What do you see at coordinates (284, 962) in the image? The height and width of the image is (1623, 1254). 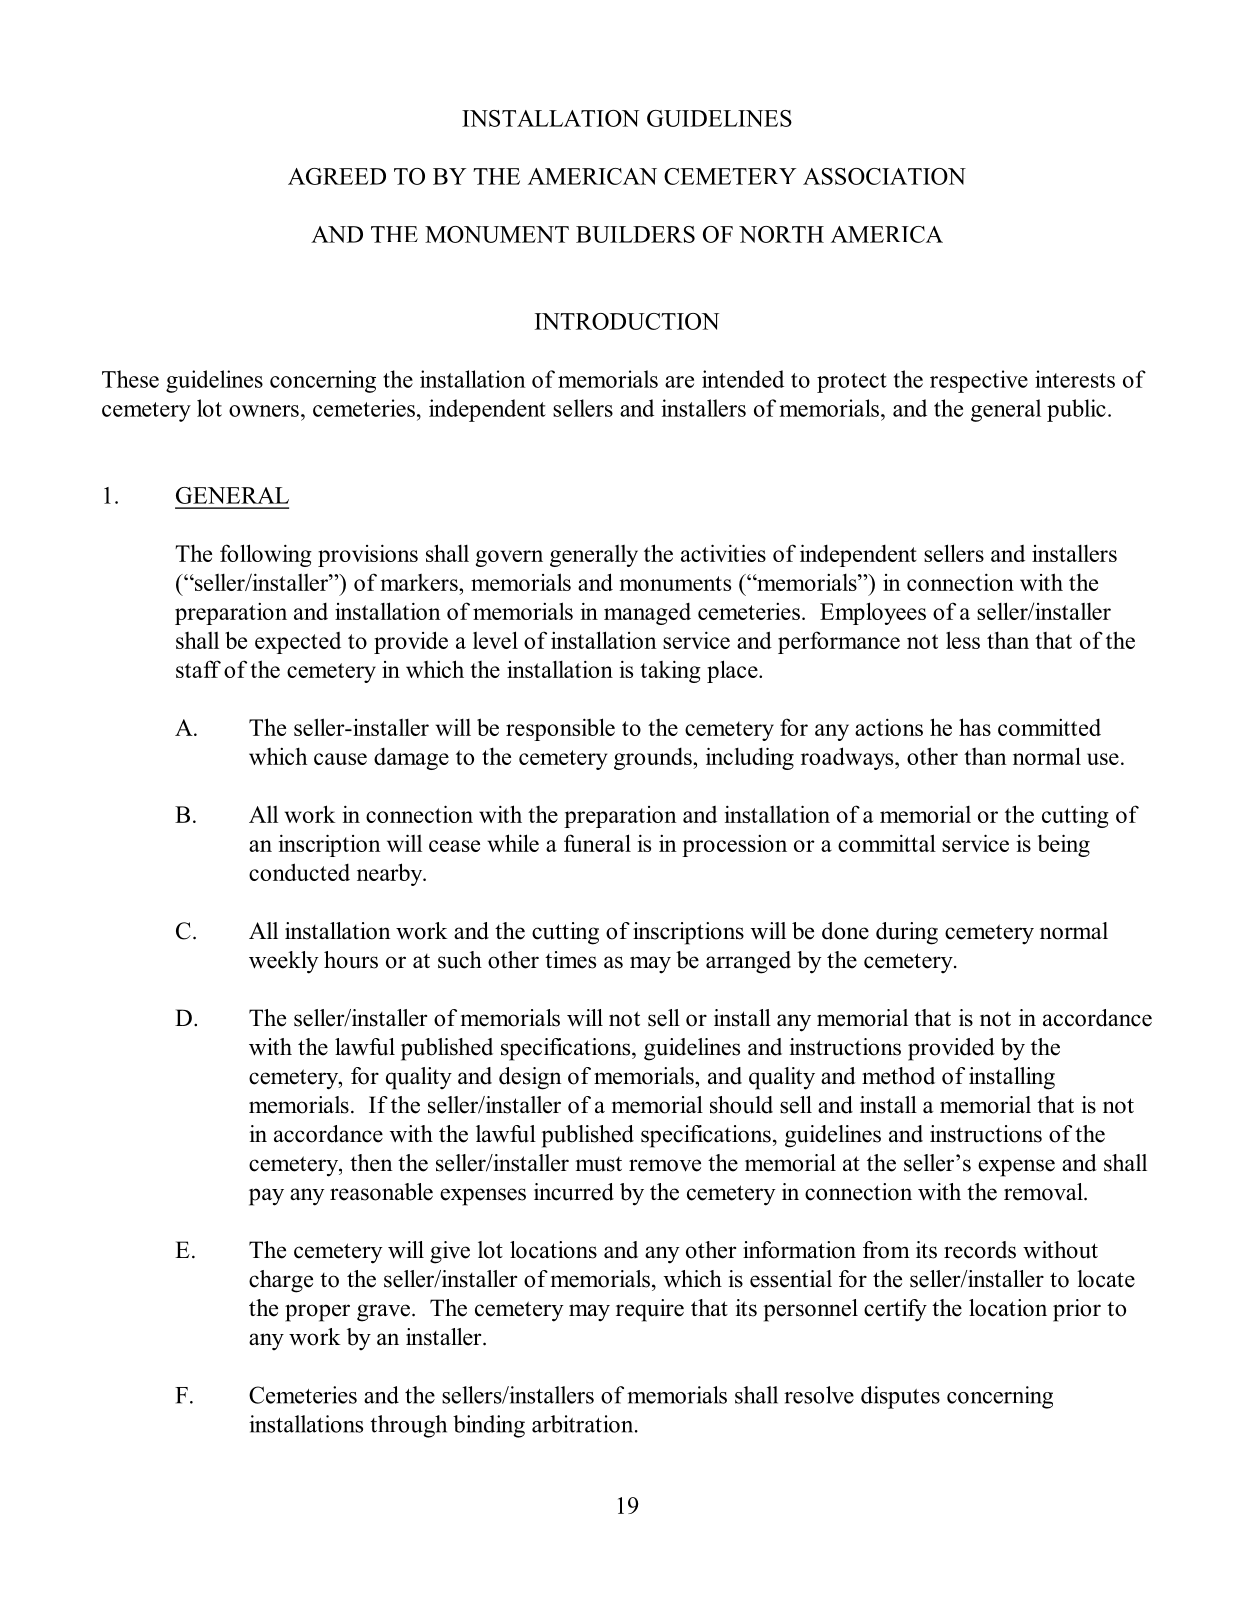 I see `weekly` at bounding box center [284, 962].
